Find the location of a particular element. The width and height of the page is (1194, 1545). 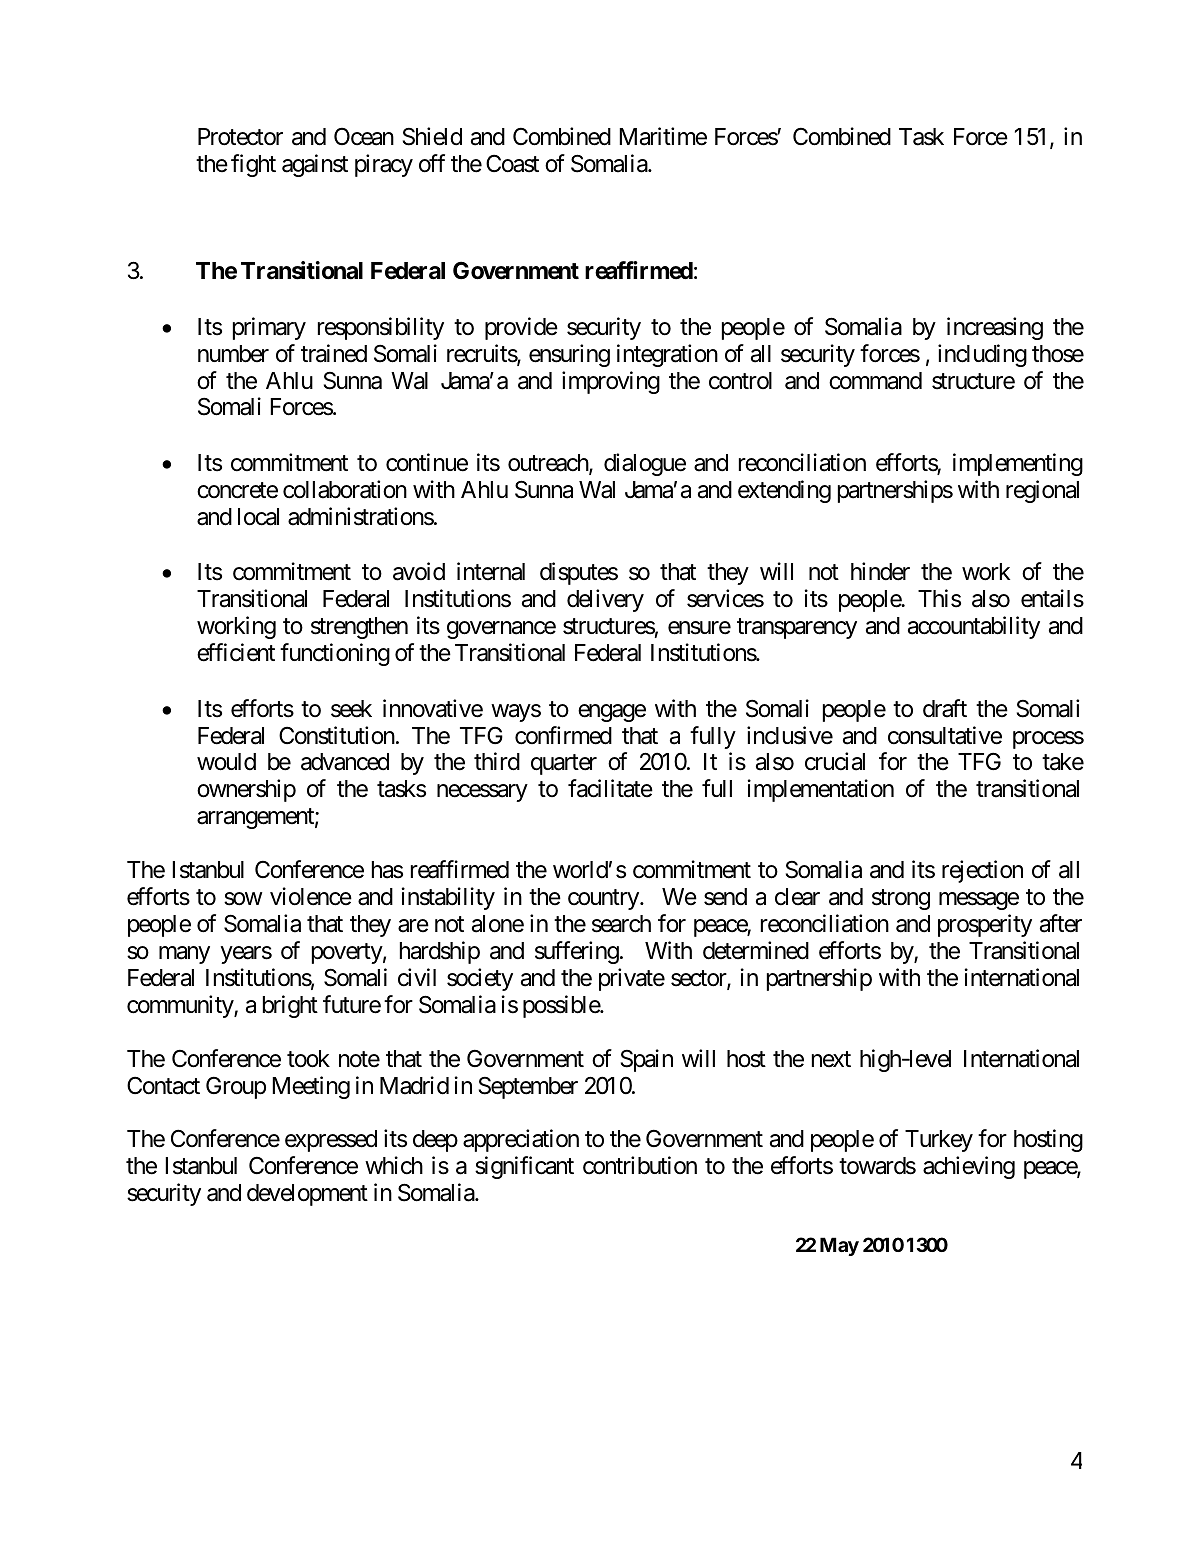

outreach is located at coordinates (549, 464).
